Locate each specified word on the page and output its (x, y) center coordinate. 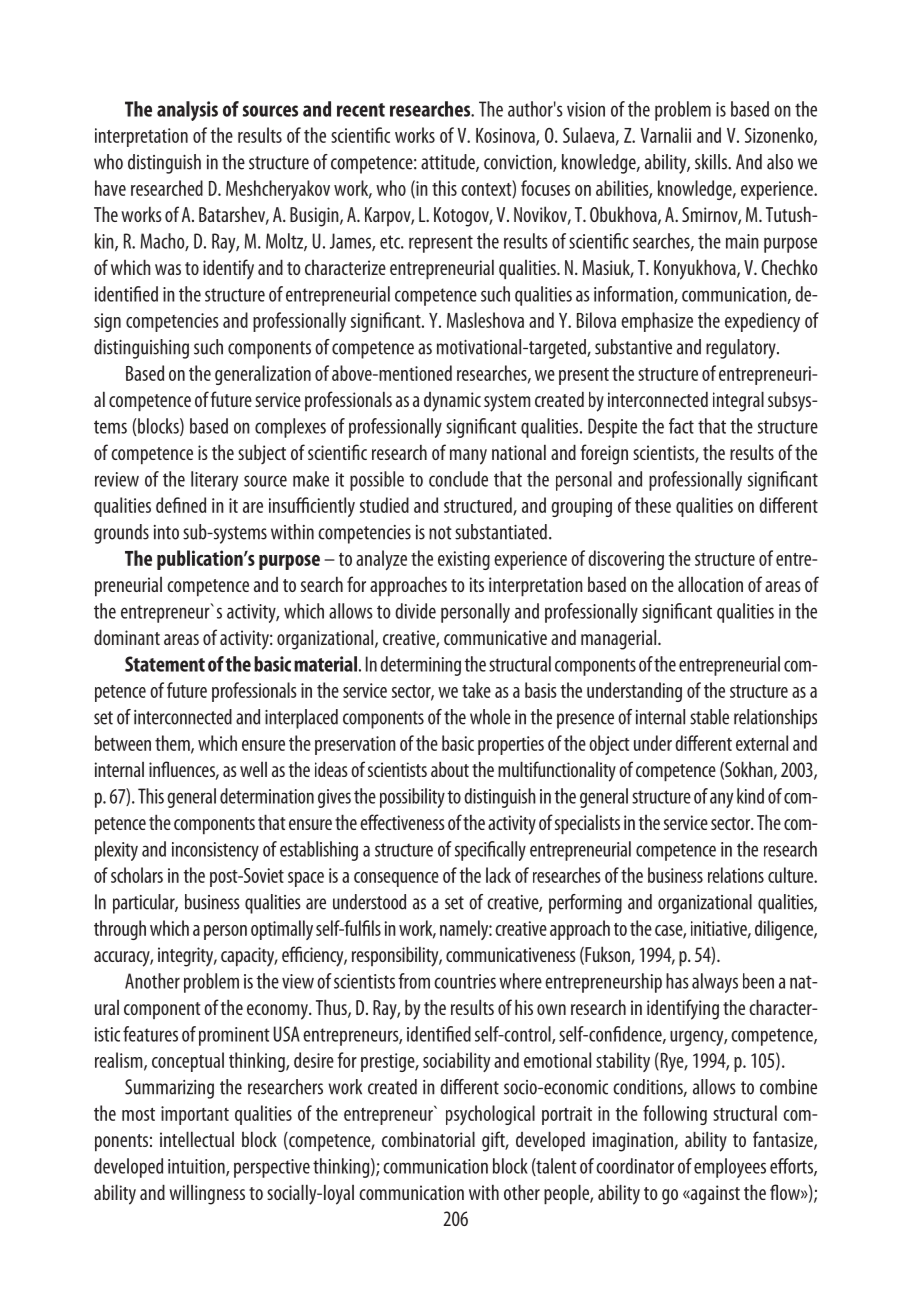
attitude (449, 163)
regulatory (742, 349)
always (715, 983)
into (166, 532)
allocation (710, 584)
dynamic (452, 402)
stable (709, 717)
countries (465, 981)
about (450, 769)
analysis (187, 111)
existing (464, 560)
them (173, 744)
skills (712, 162)
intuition (197, 1167)
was (168, 269)
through (120, 930)
